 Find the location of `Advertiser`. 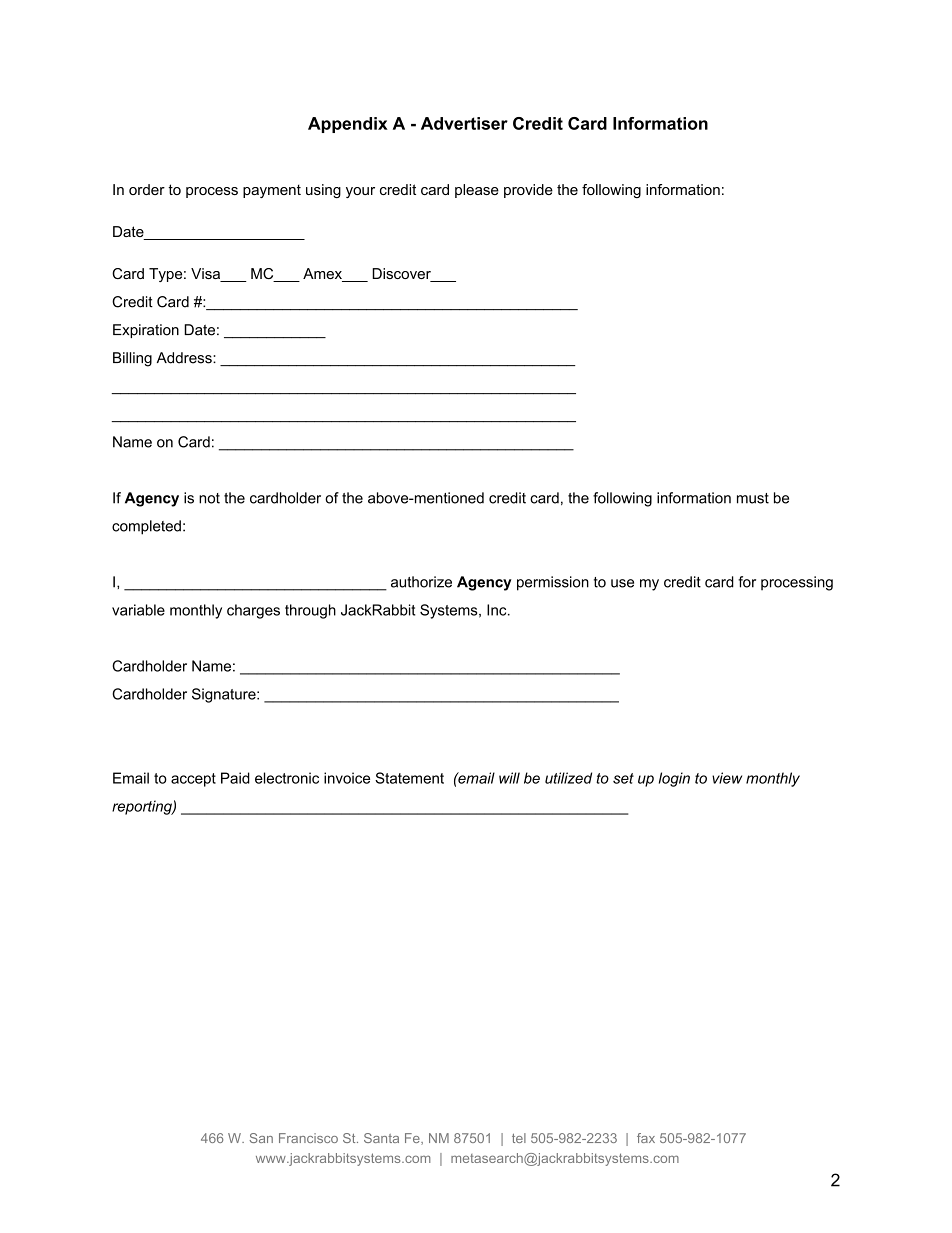

Advertiser is located at coordinates (464, 123).
